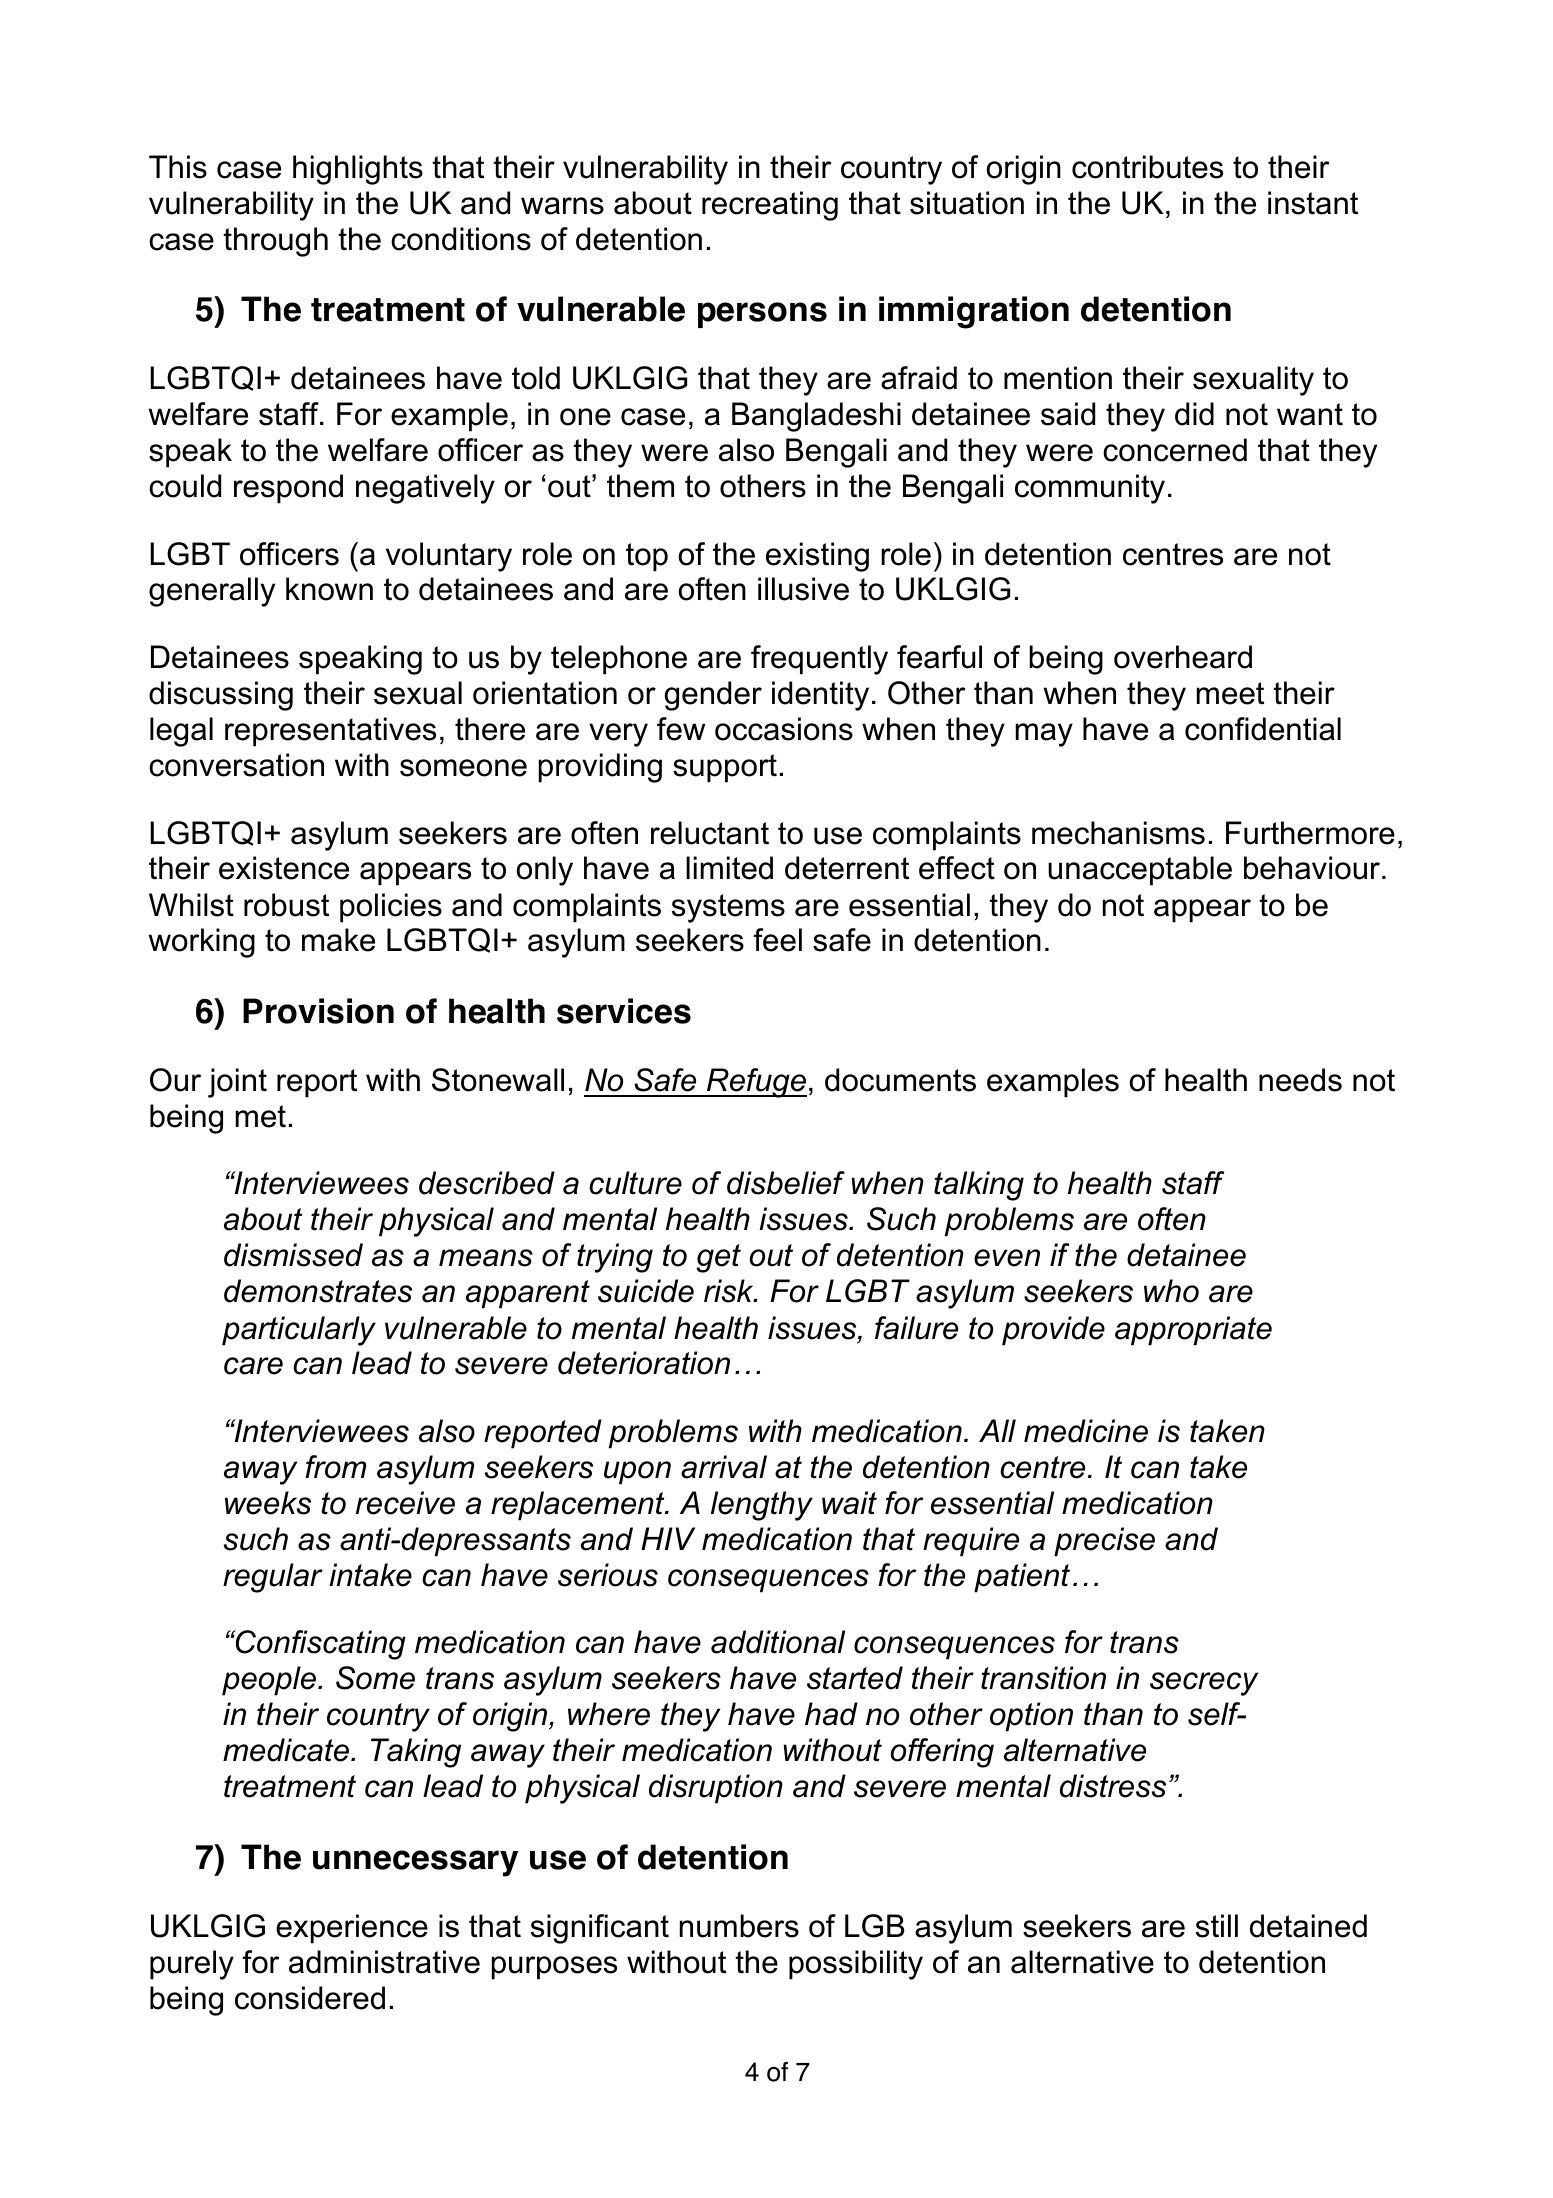  I want to click on additional, so click(778, 1642).
